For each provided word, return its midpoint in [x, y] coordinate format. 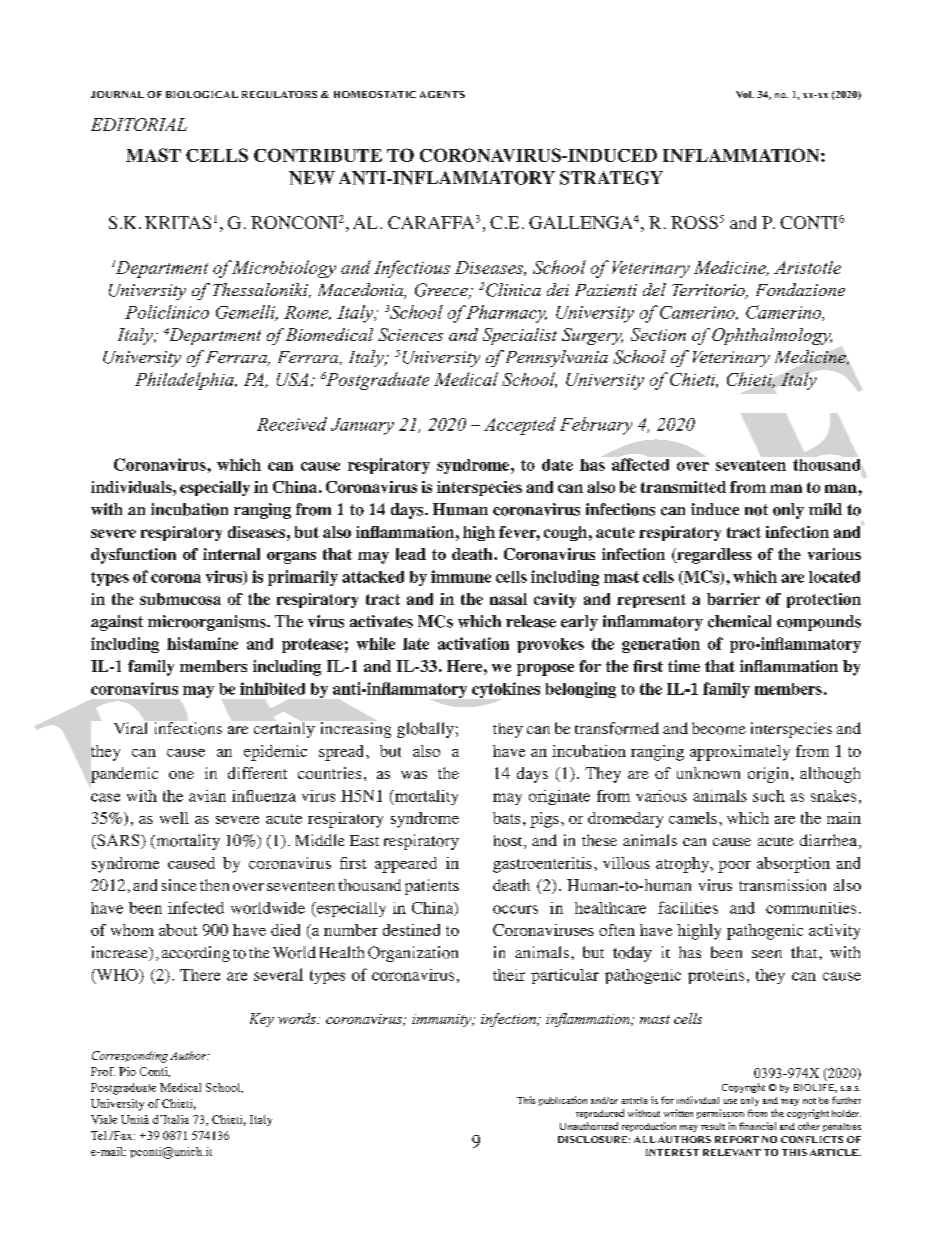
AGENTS [442, 94]
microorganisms [208, 623]
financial [757, 1126]
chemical [739, 621]
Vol [745, 94]
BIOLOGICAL [202, 94]
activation [473, 643]
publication [563, 1101]
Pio [127, 1071]
